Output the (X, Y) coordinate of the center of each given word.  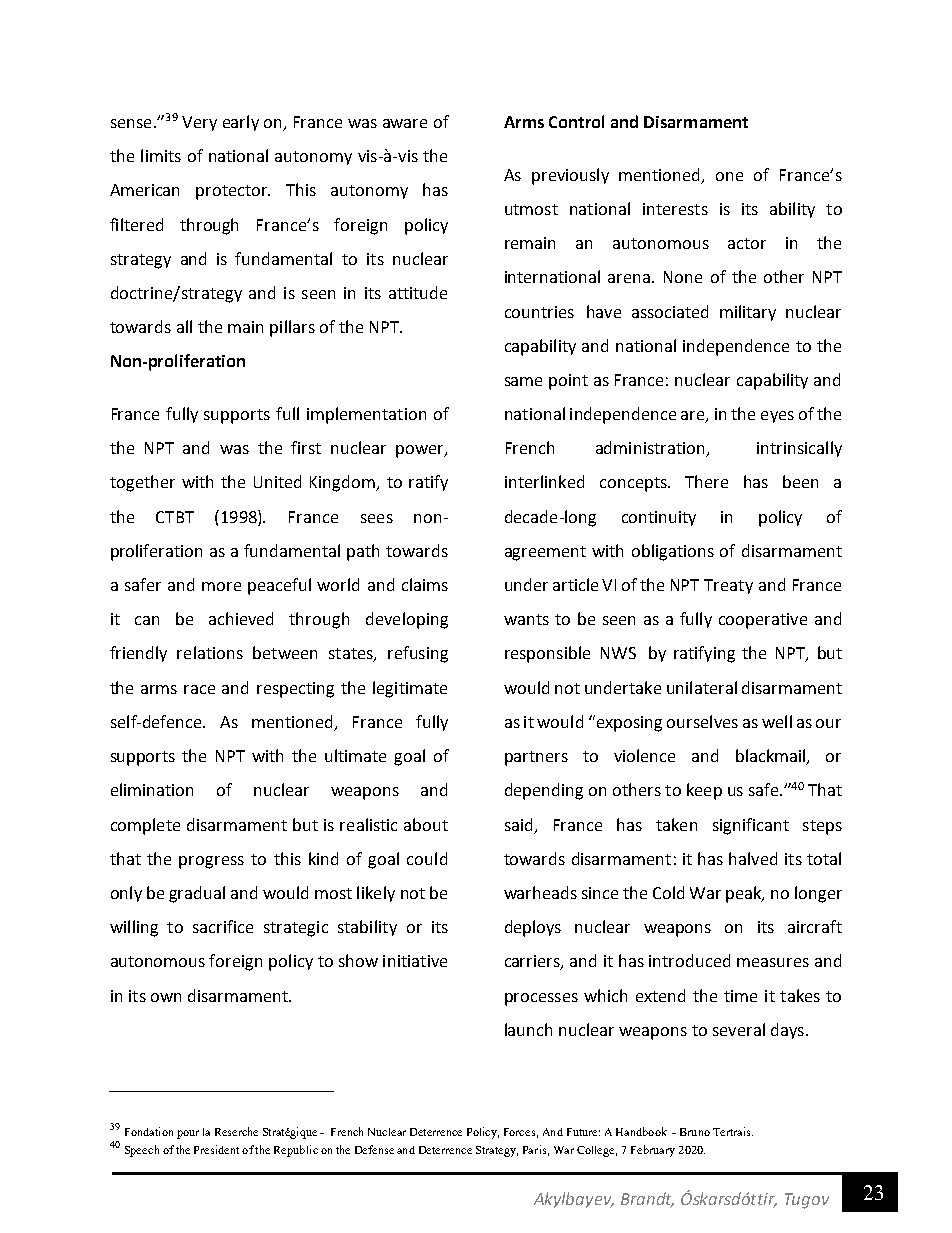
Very (199, 123)
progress (211, 862)
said (518, 824)
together (142, 483)
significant (751, 826)
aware (405, 123)
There (706, 481)
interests (675, 209)
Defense (374, 1149)
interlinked (544, 481)
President (216, 1149)
